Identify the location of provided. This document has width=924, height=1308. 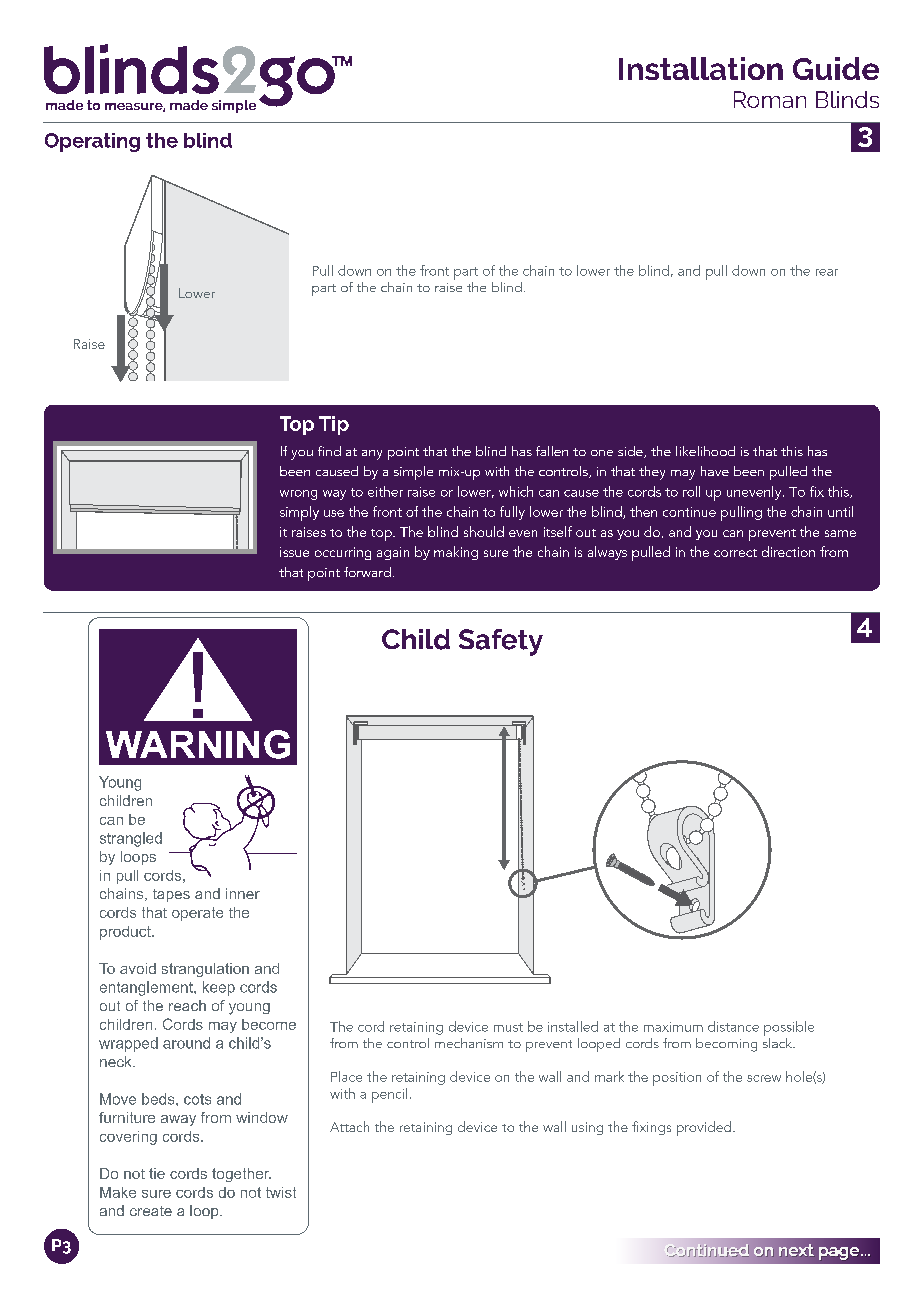
(704, 1128).
